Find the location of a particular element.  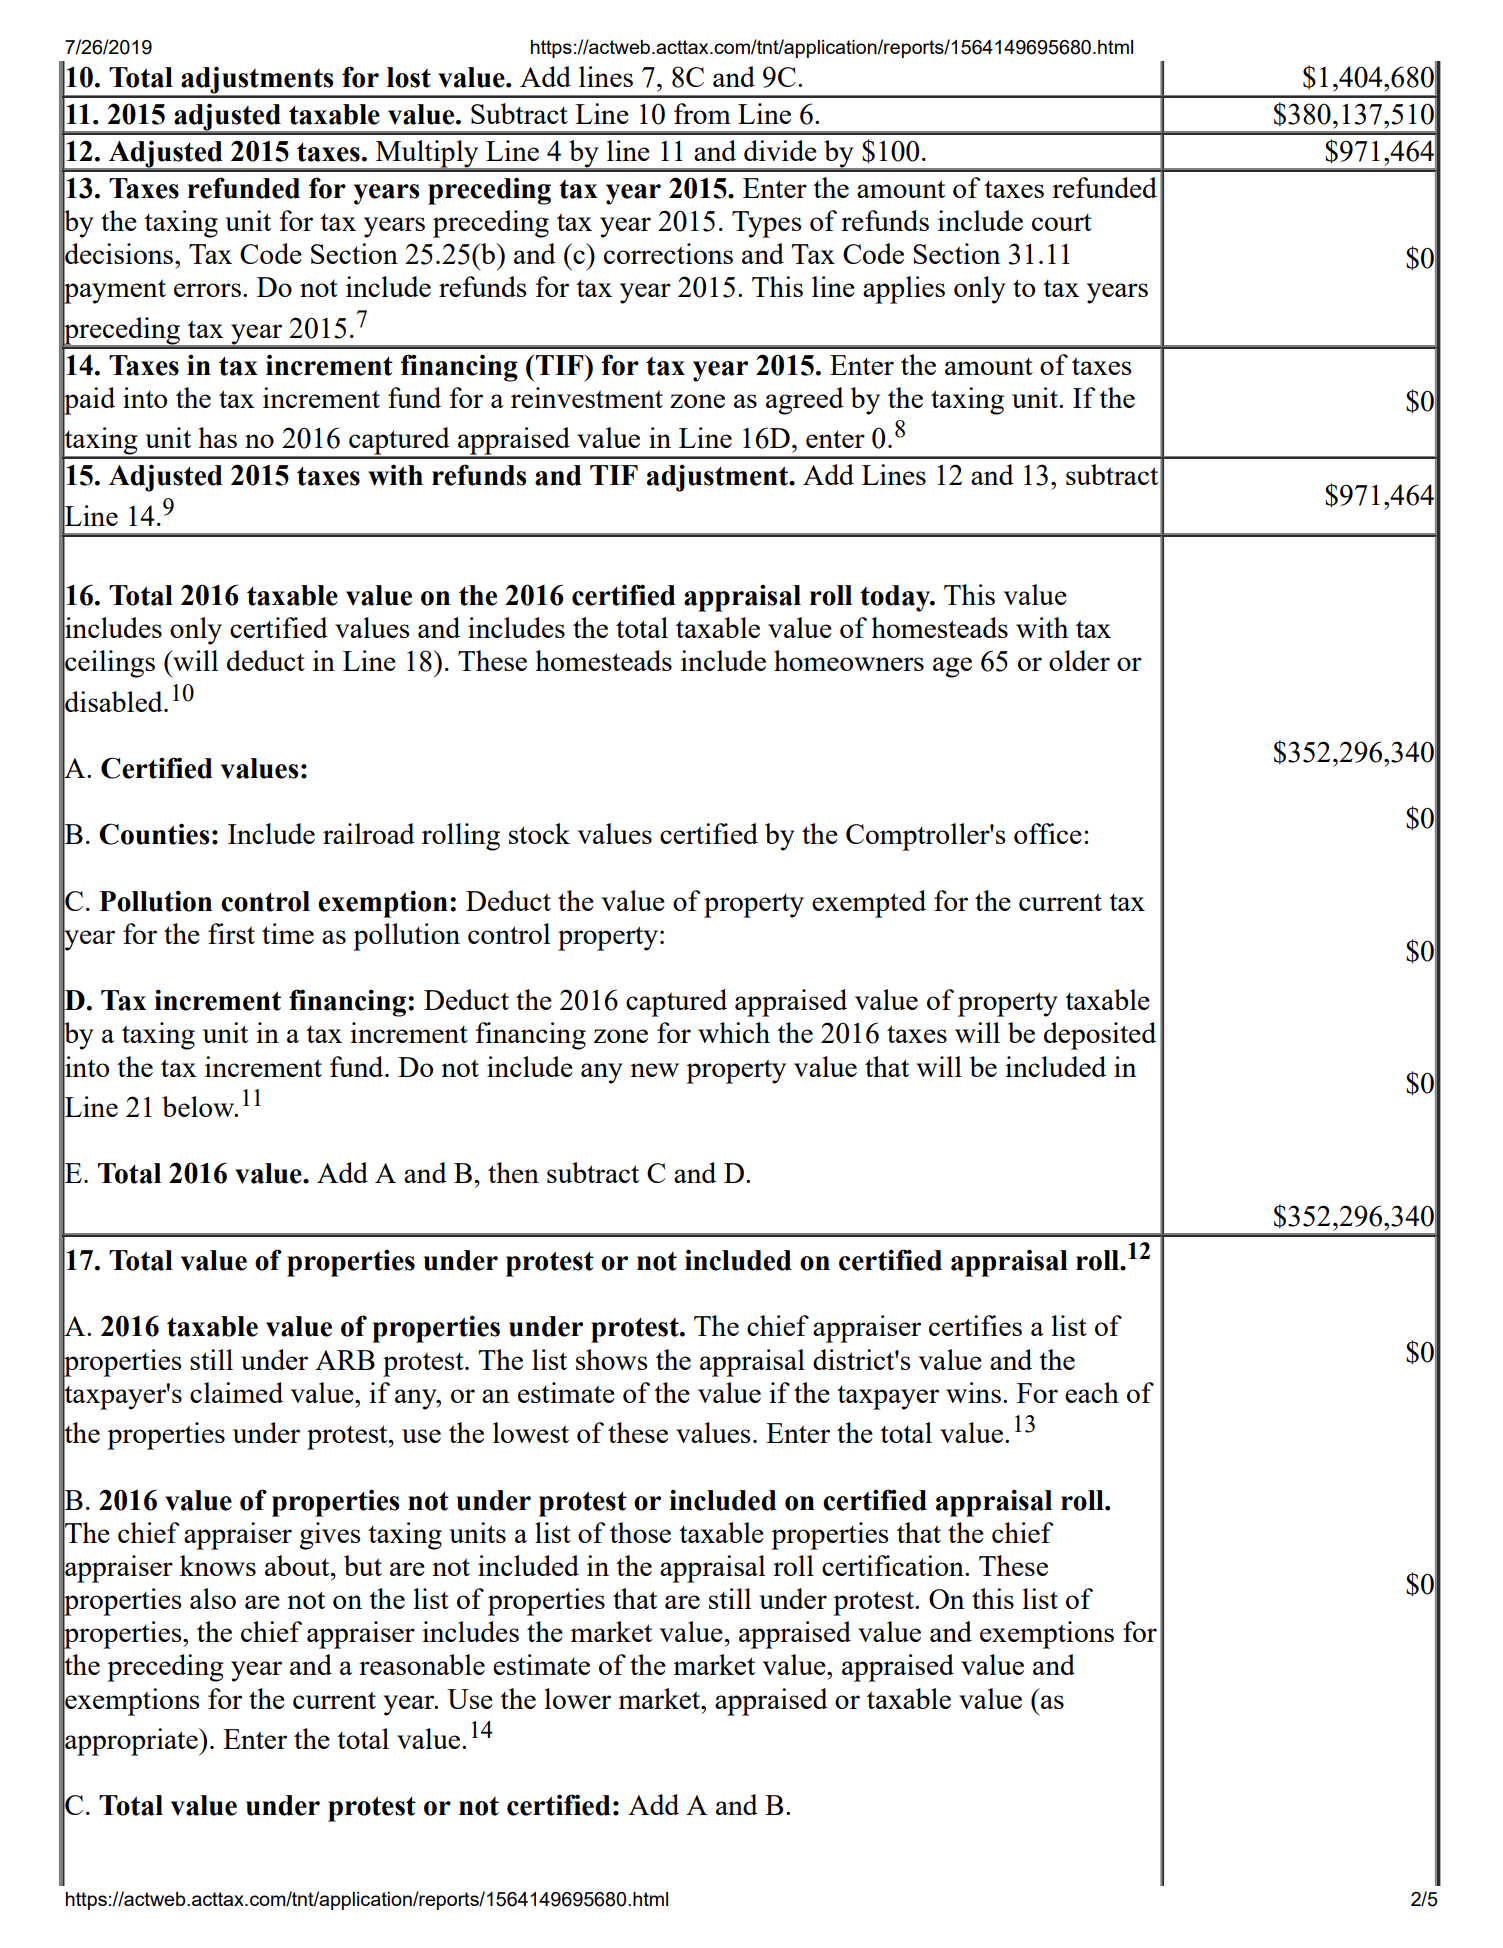

from is located at coordinates (702, 113).
